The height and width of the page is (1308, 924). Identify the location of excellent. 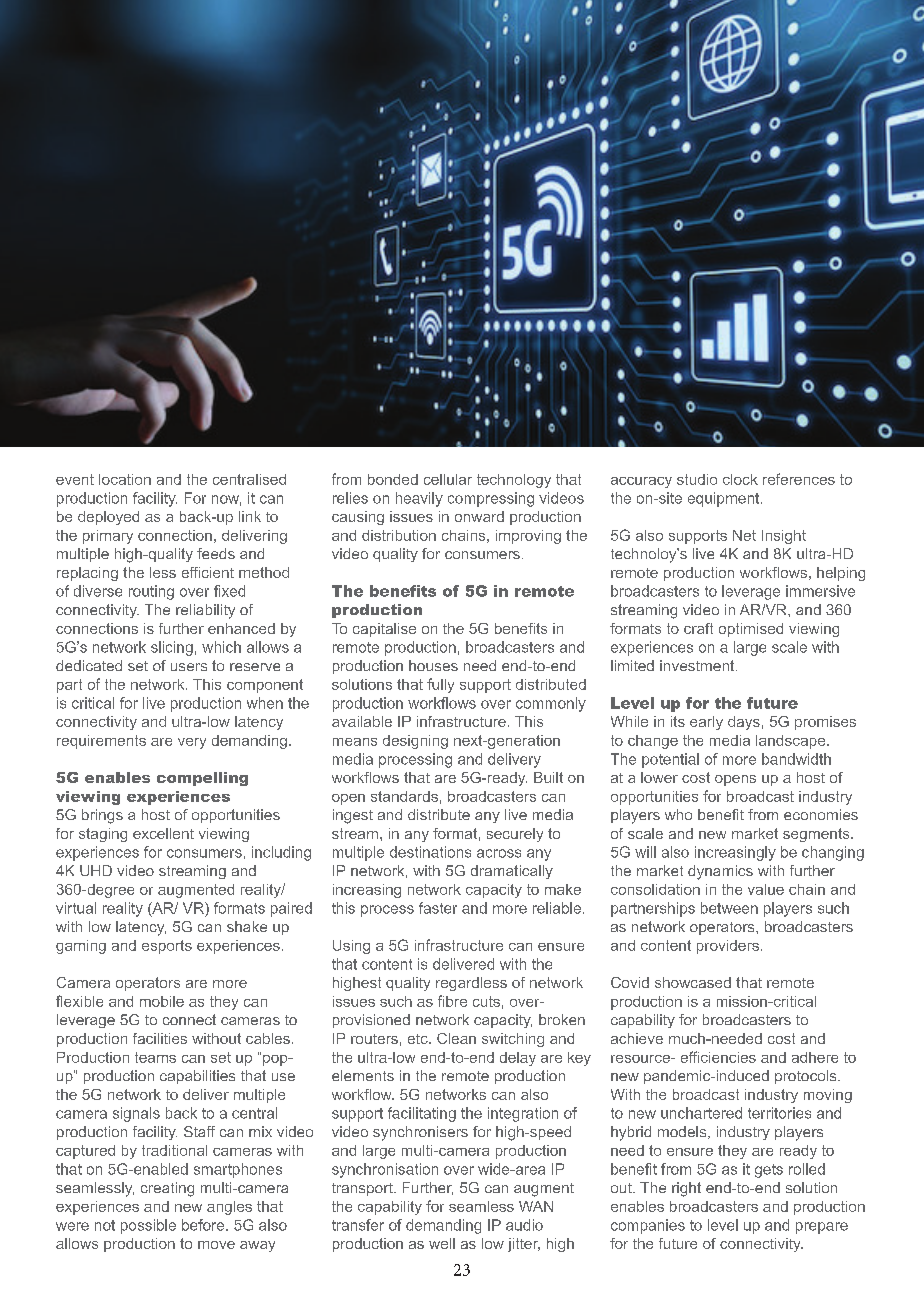
(163, 833).
